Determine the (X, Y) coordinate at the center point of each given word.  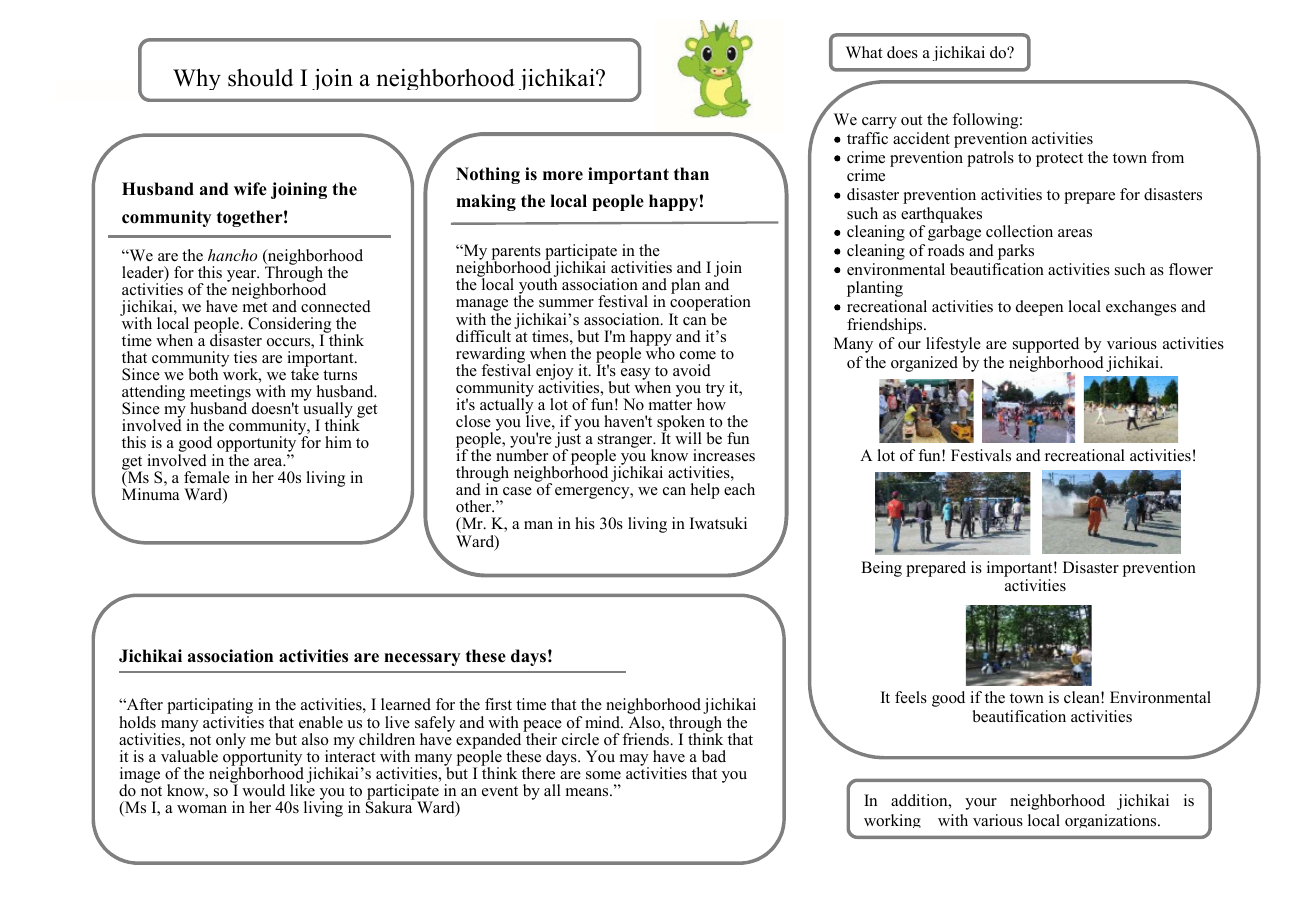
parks (1016, 252)
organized (924, 364)
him (338, 442)
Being (881, 569)
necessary (422, 659)
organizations (1112, 821)
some (603, 775)
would (263, 790)
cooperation (710, 303)
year (243, 277)
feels (911, 697)
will (688, 438)
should (260, 78)
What (864, 52)
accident (921, 138)
